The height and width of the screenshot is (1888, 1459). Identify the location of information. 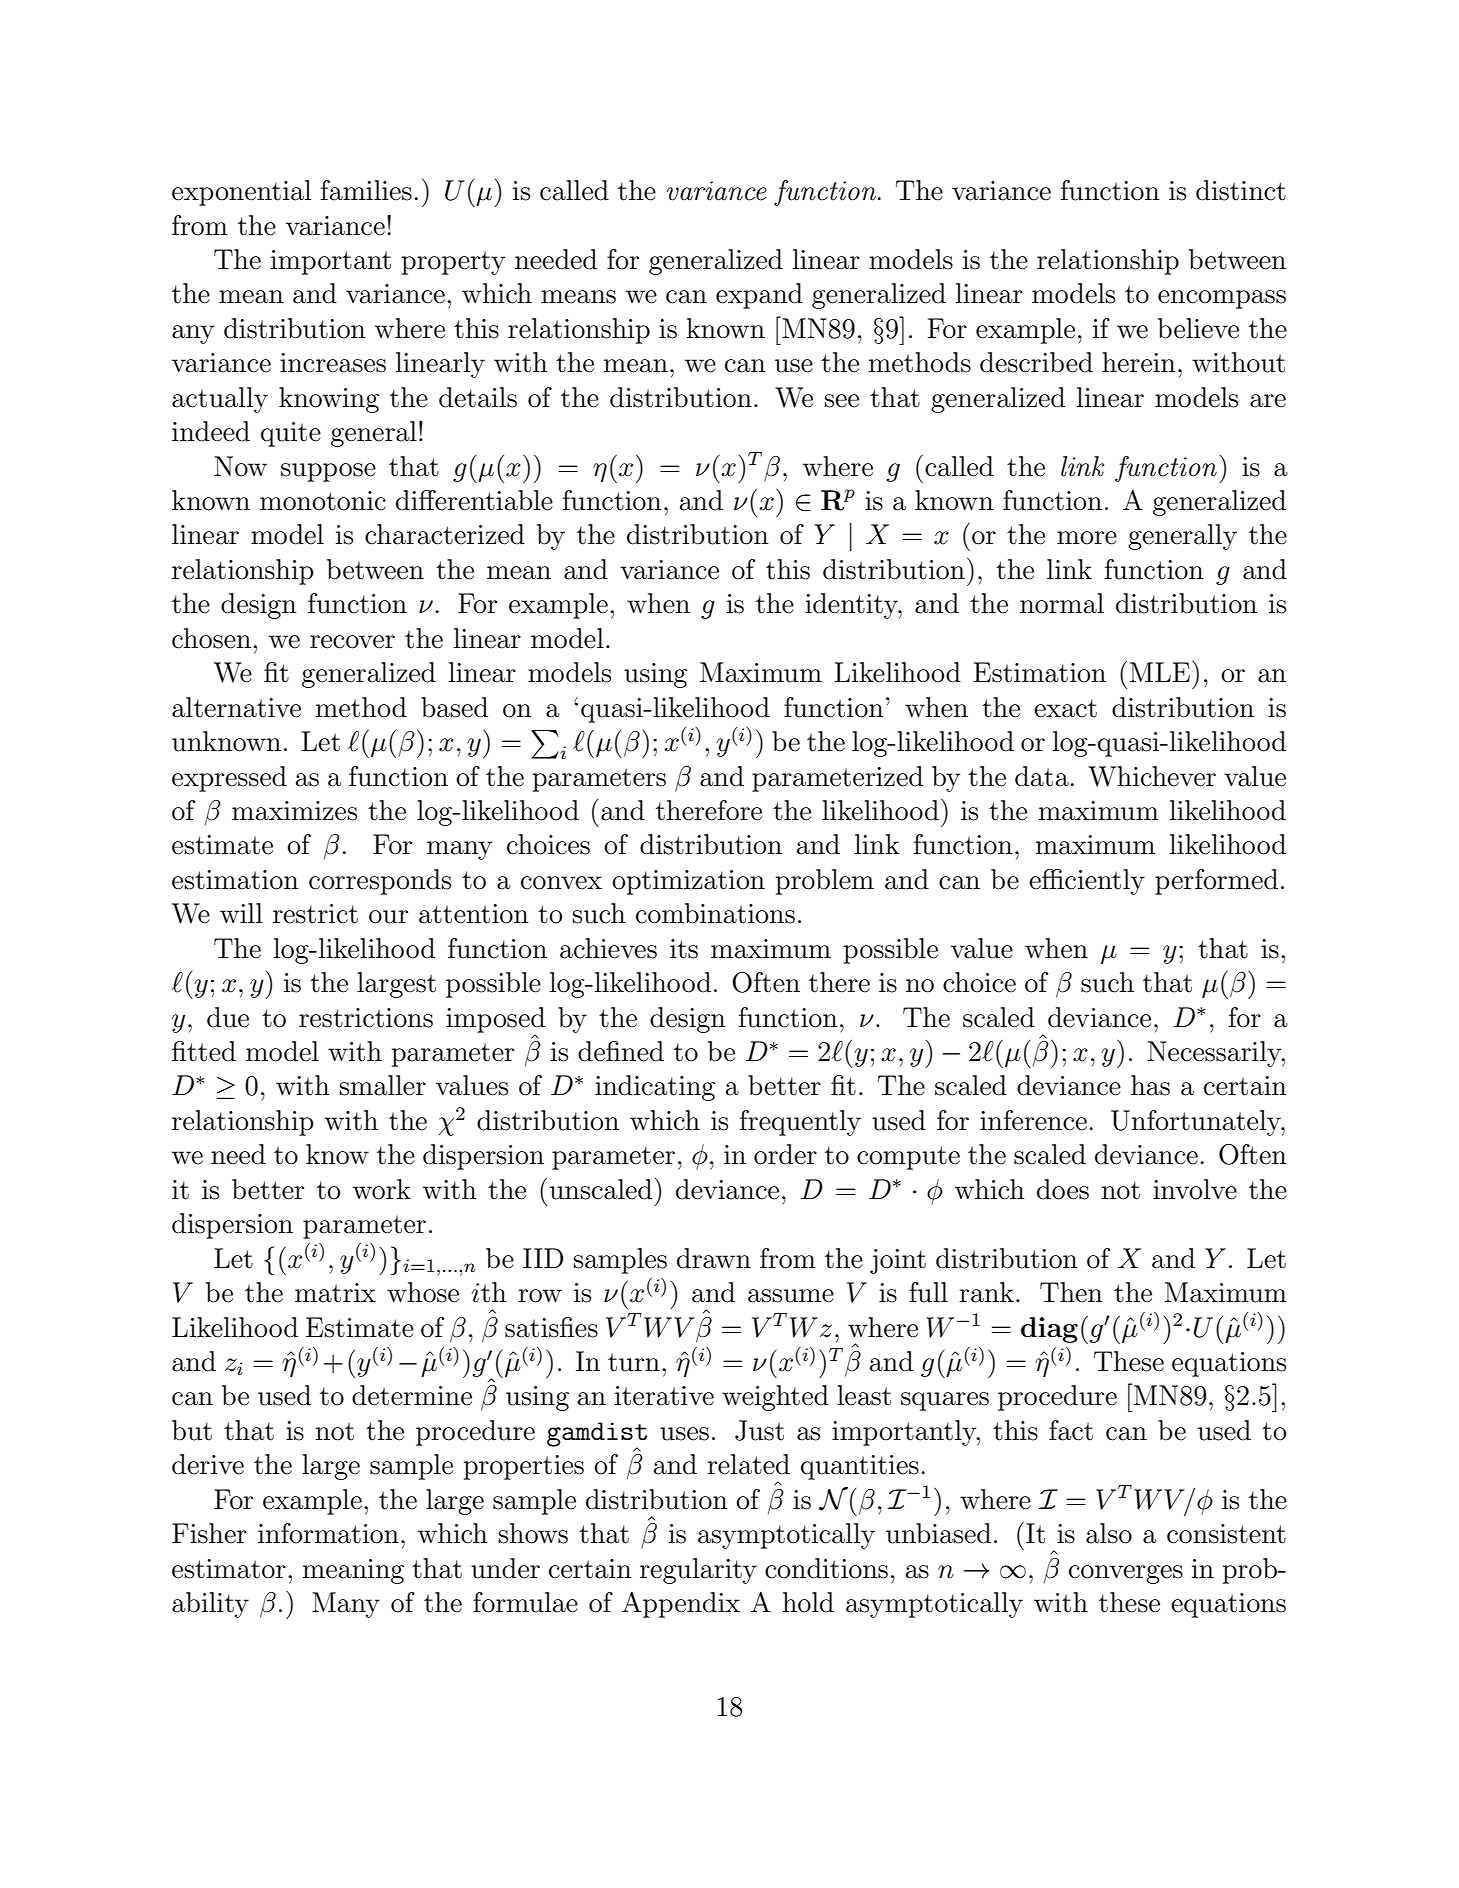
(328, 1533).
